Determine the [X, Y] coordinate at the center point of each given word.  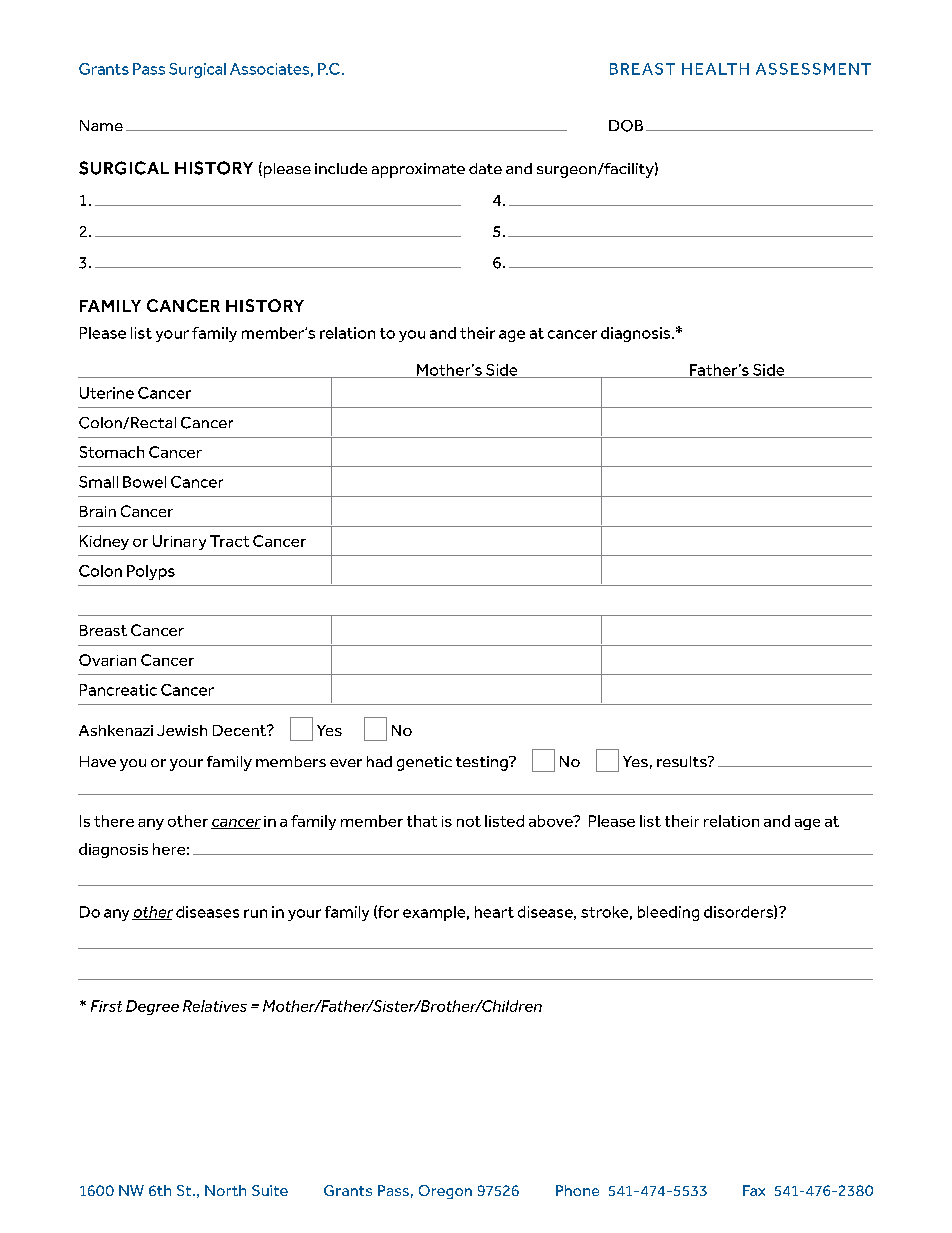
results [683, 761]
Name [101, 125]
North [225, 1190]
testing [483, 763]
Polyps [151, 572]
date [485, 168]
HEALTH [715, 69]
